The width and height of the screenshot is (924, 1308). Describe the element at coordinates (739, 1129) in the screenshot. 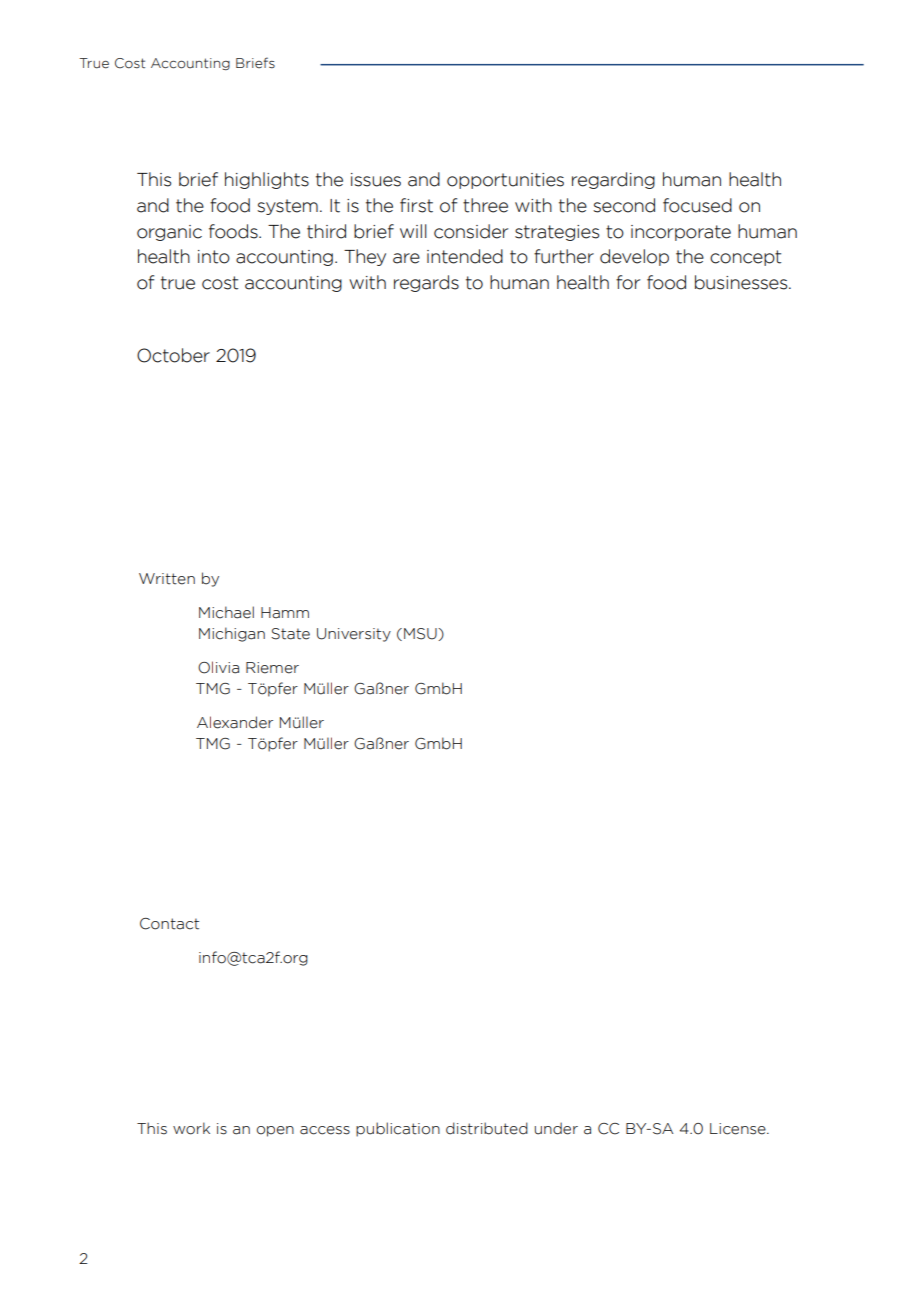

I see `License` at that location.
